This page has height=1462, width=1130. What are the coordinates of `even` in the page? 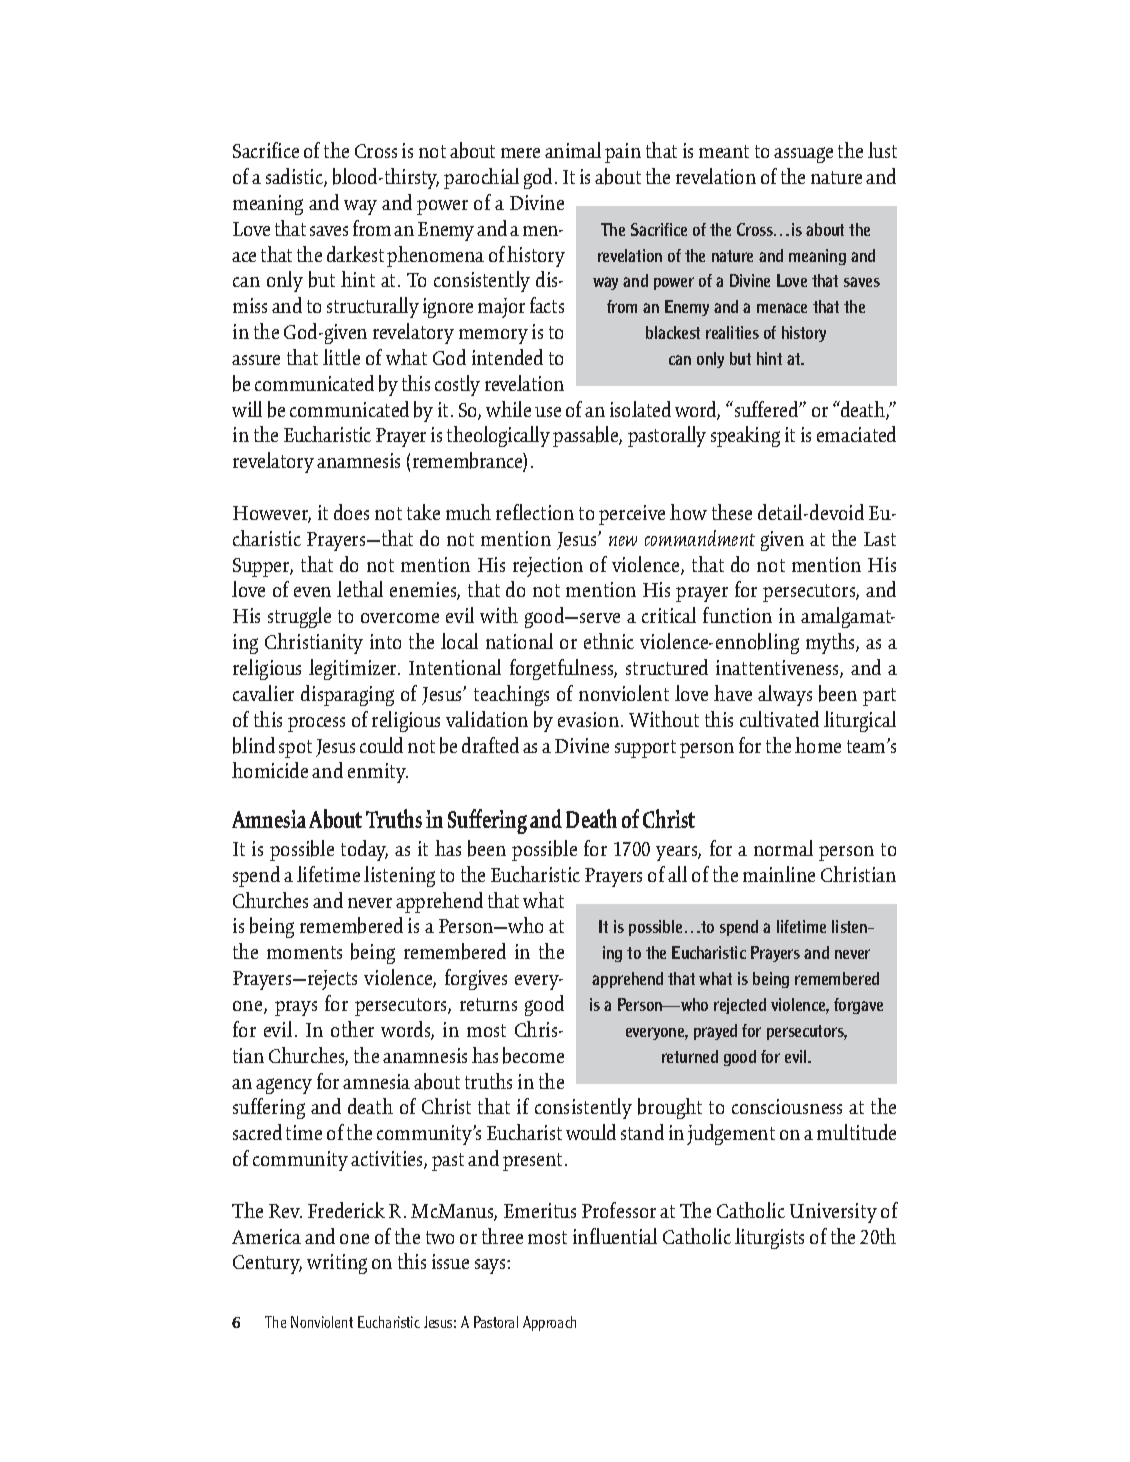 It's located at (312, 592).
